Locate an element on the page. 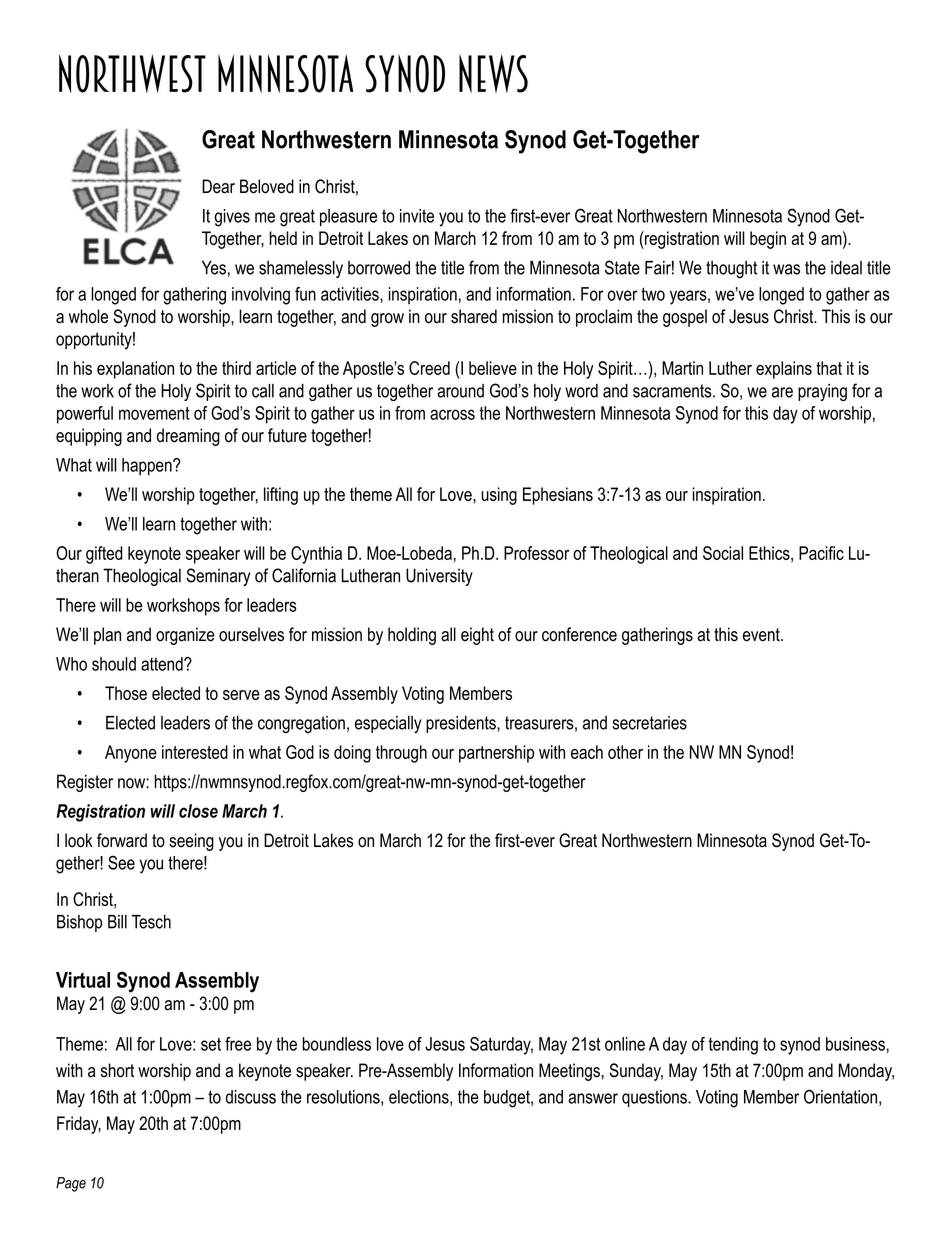 This document has height=1233, width=952. Dear is located at coordinates (218, 186).
